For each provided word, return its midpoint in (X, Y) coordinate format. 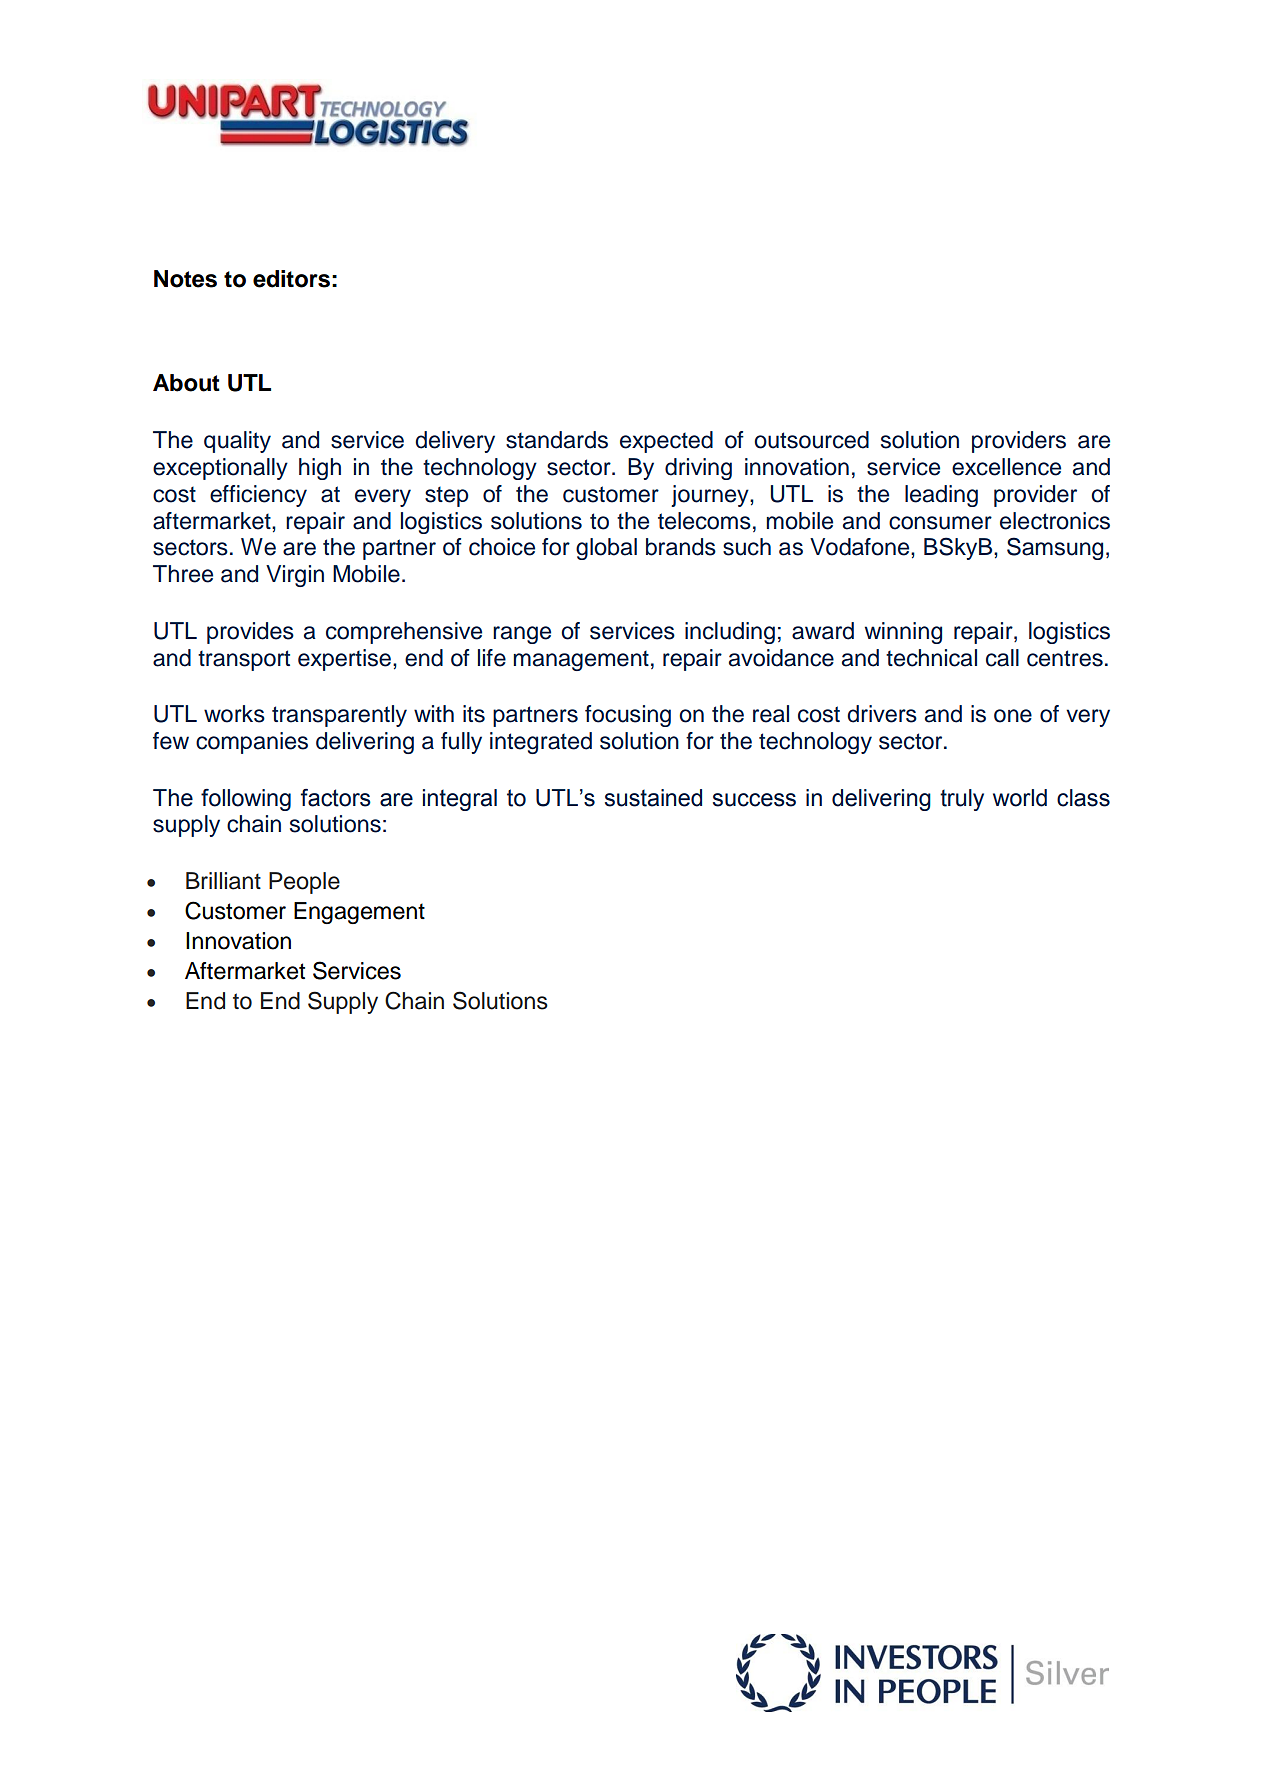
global (606, 549)
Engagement (359, 913)
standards (557, 440)
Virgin (295, 576)
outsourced (811, 440)
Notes (185, 279)
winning (903, 633)
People (304, 883)
